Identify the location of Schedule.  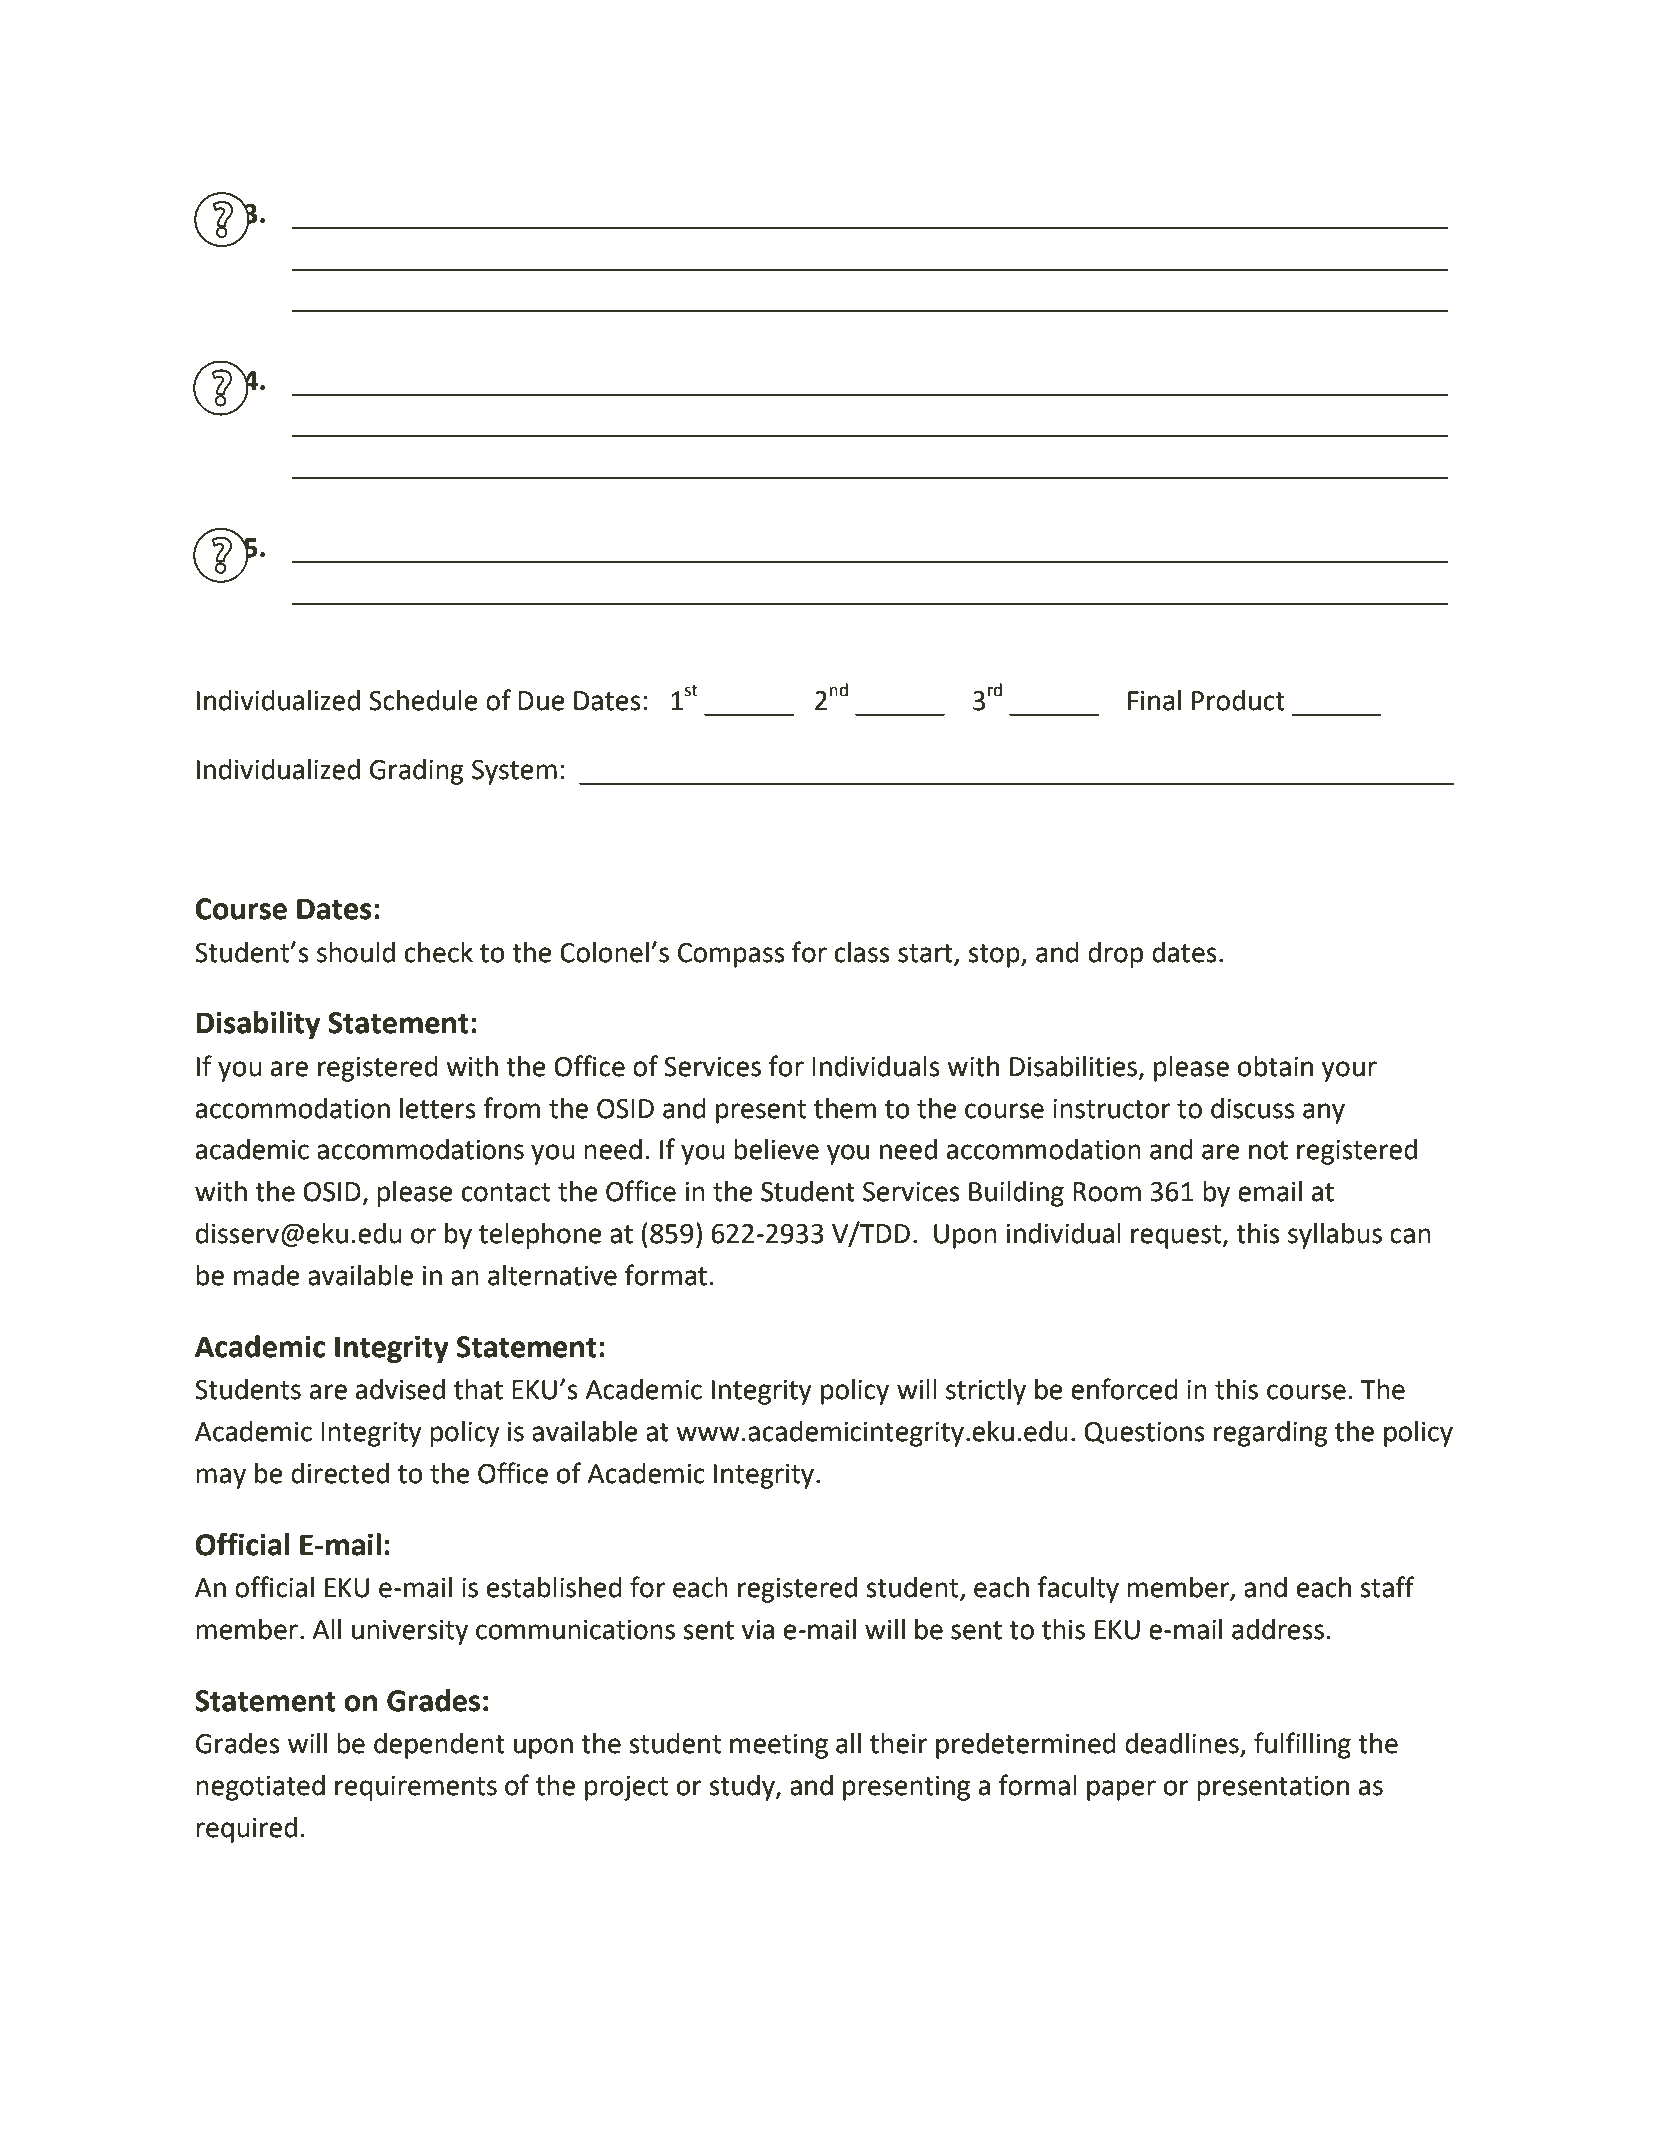
(423, 700).
